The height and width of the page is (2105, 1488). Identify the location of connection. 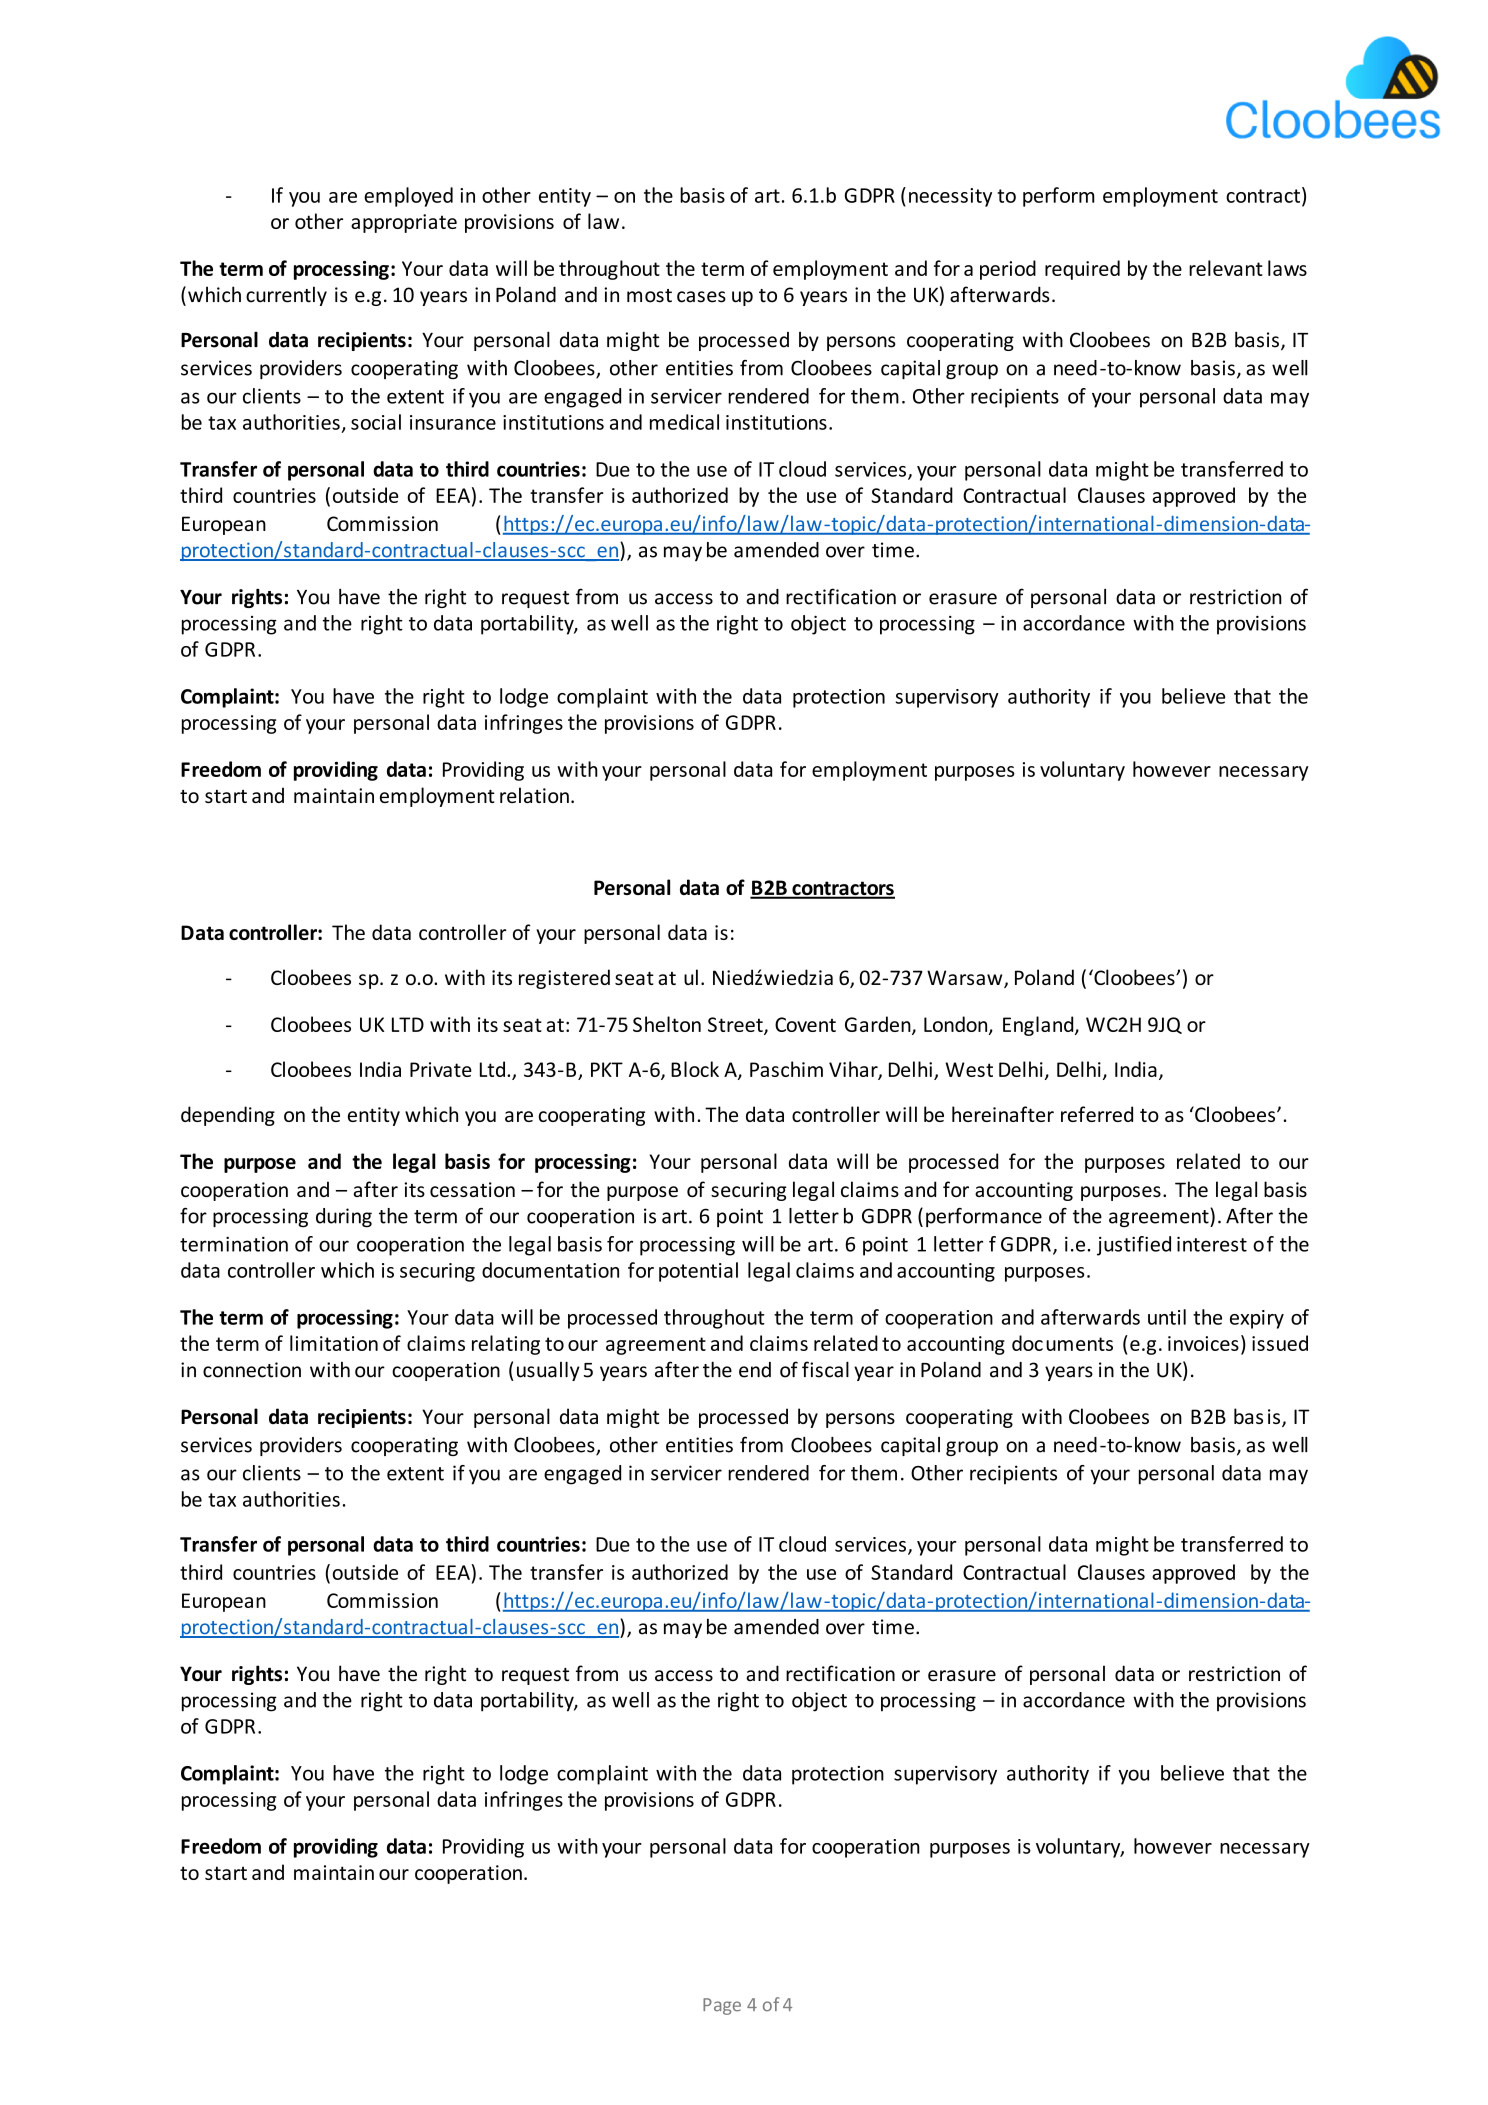
(252, 1370).
